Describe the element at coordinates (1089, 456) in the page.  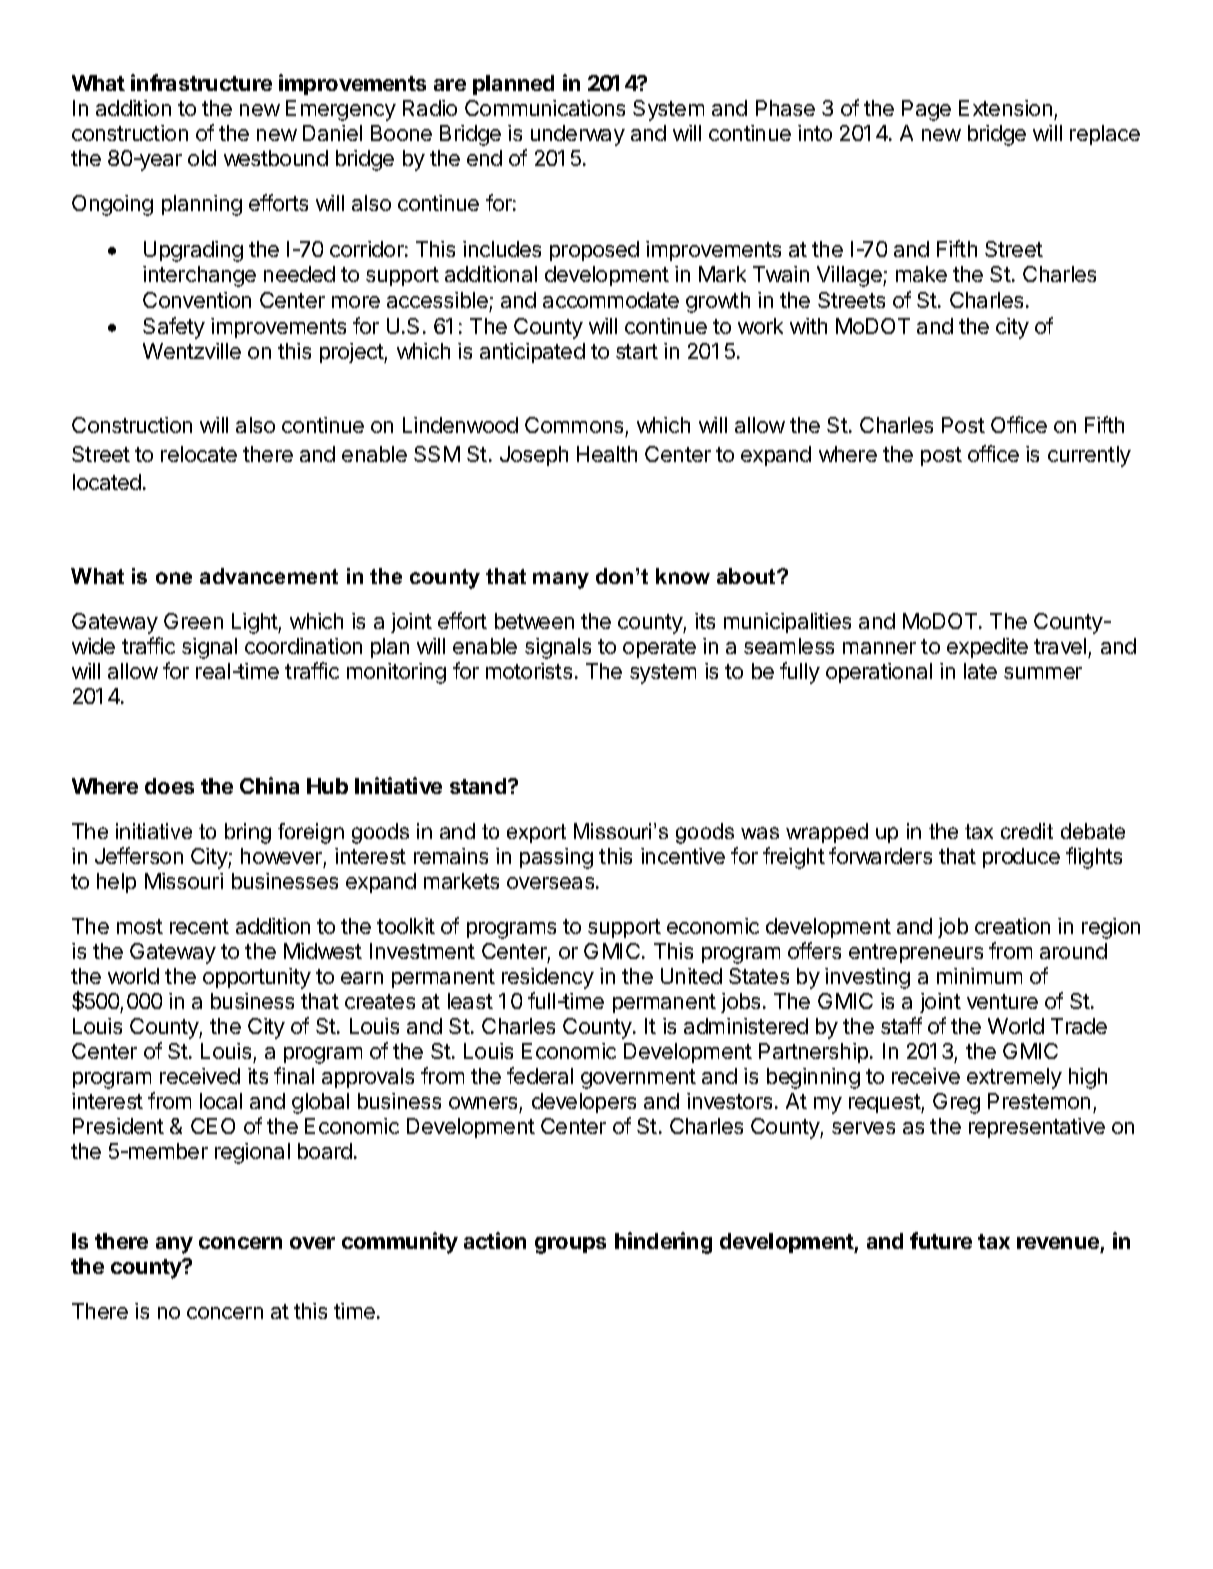
I see `currently` at that location.
